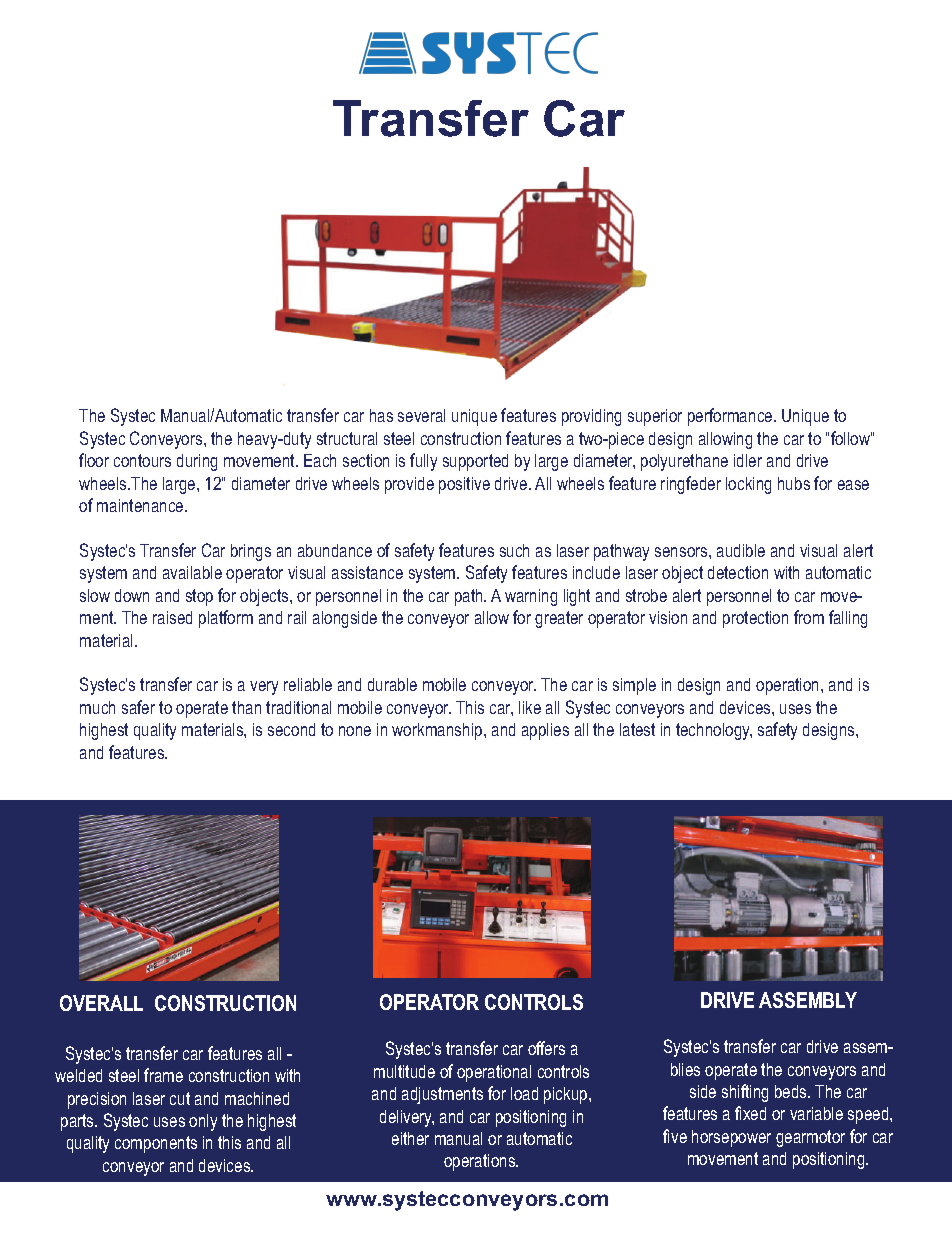 The image size is (952, 1233). I want to click on idler, so click(748, 460).
